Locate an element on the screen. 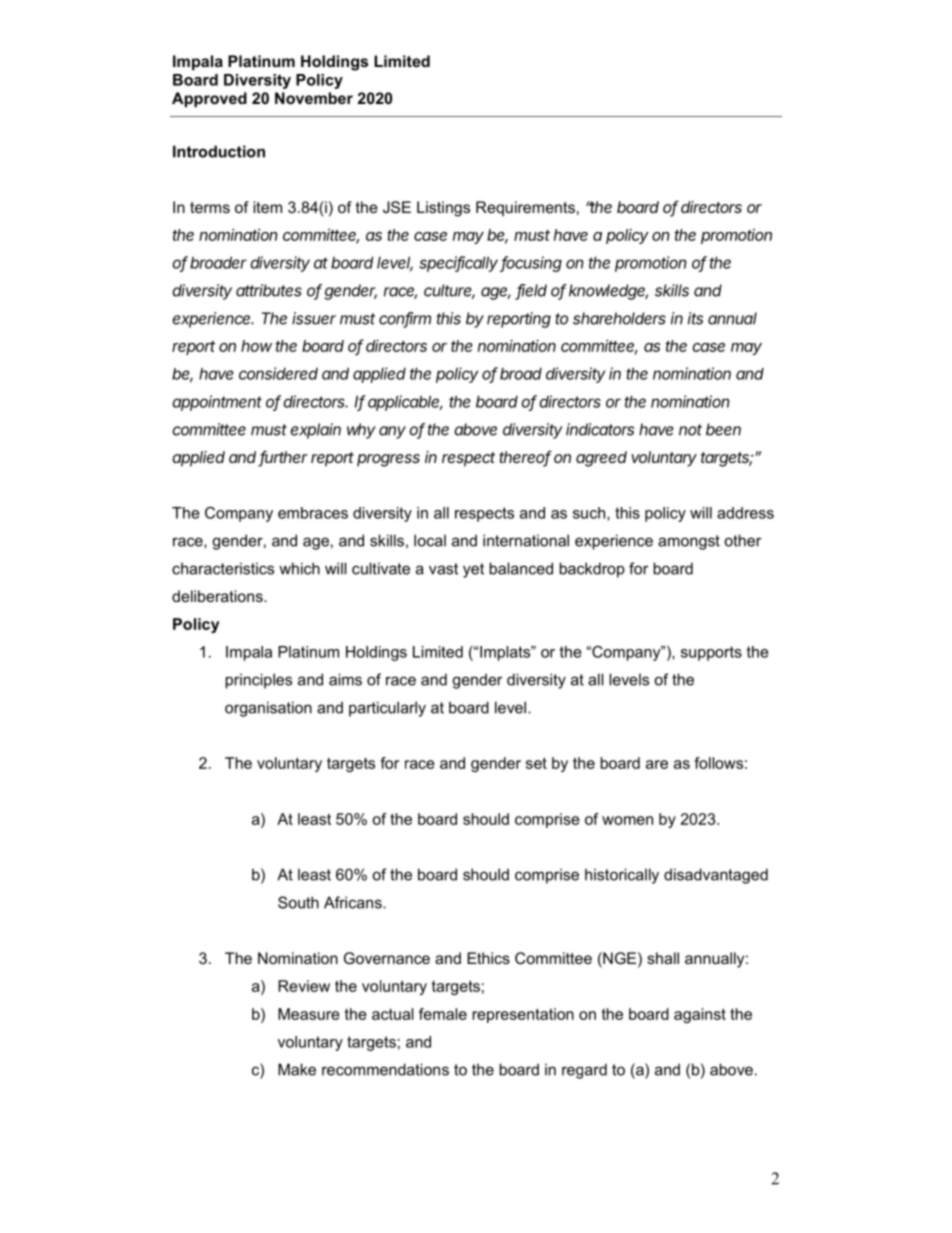 This screenshot has height=1233, width=952. against is located at coordinates (700, 1015).
